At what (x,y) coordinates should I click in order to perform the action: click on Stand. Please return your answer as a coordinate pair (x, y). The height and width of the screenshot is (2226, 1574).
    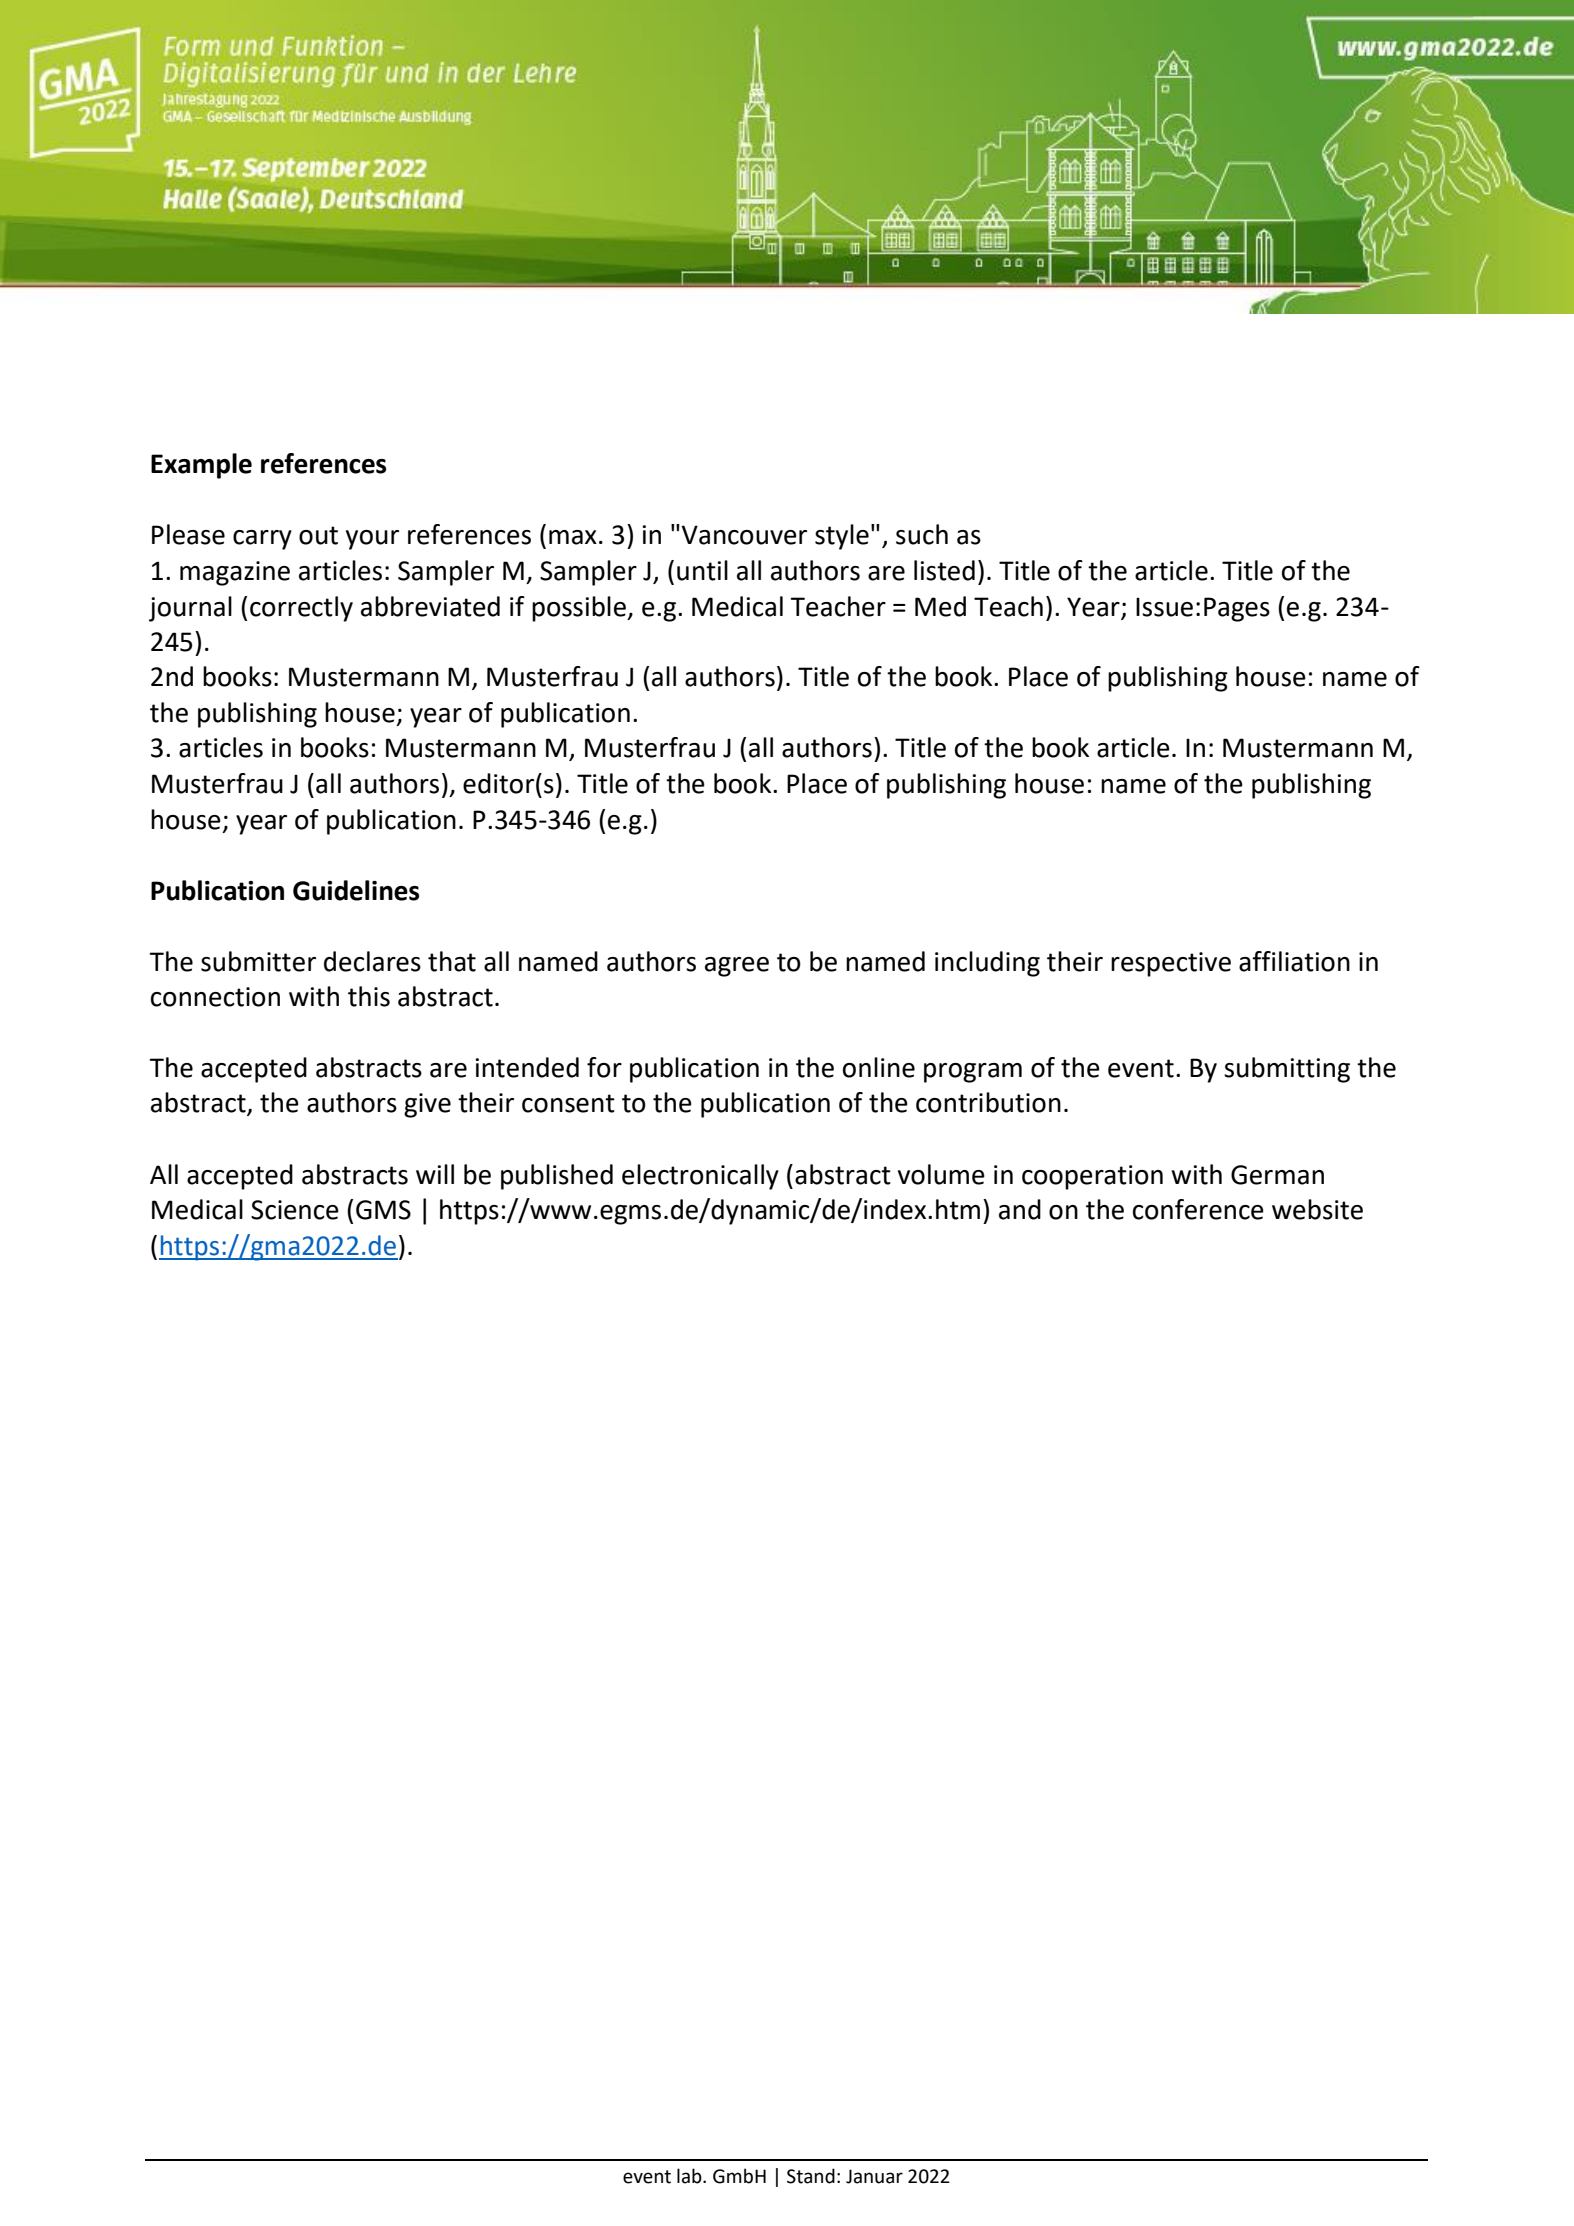
    Looking at the image, I should click on (811, 2176).
